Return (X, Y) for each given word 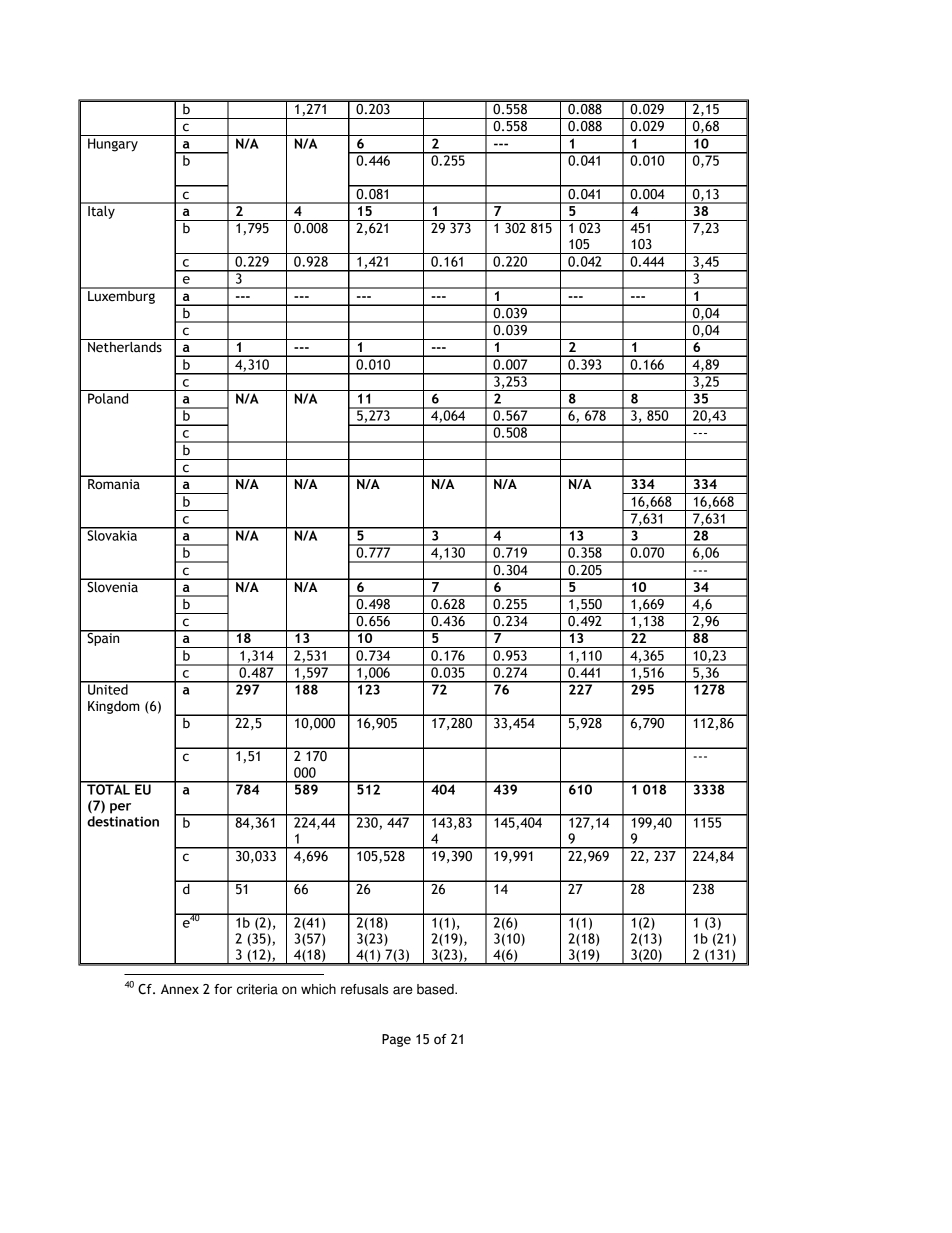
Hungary (113, 145)
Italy (101, 211)
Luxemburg (121, 296)
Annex (180, 989)
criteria (257, 989)
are (403, 990)
